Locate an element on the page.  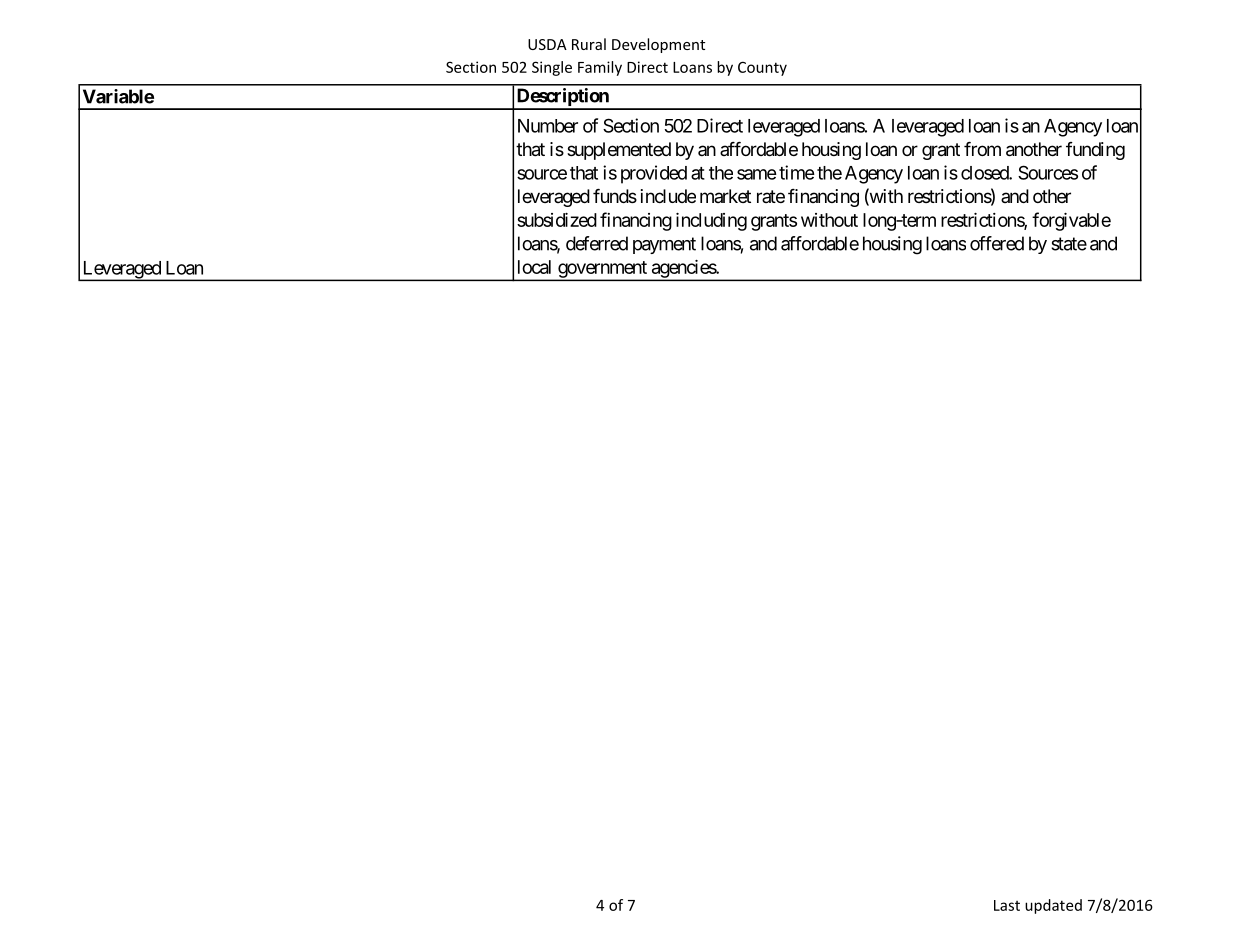
from is located at coordinates (982, 149).
